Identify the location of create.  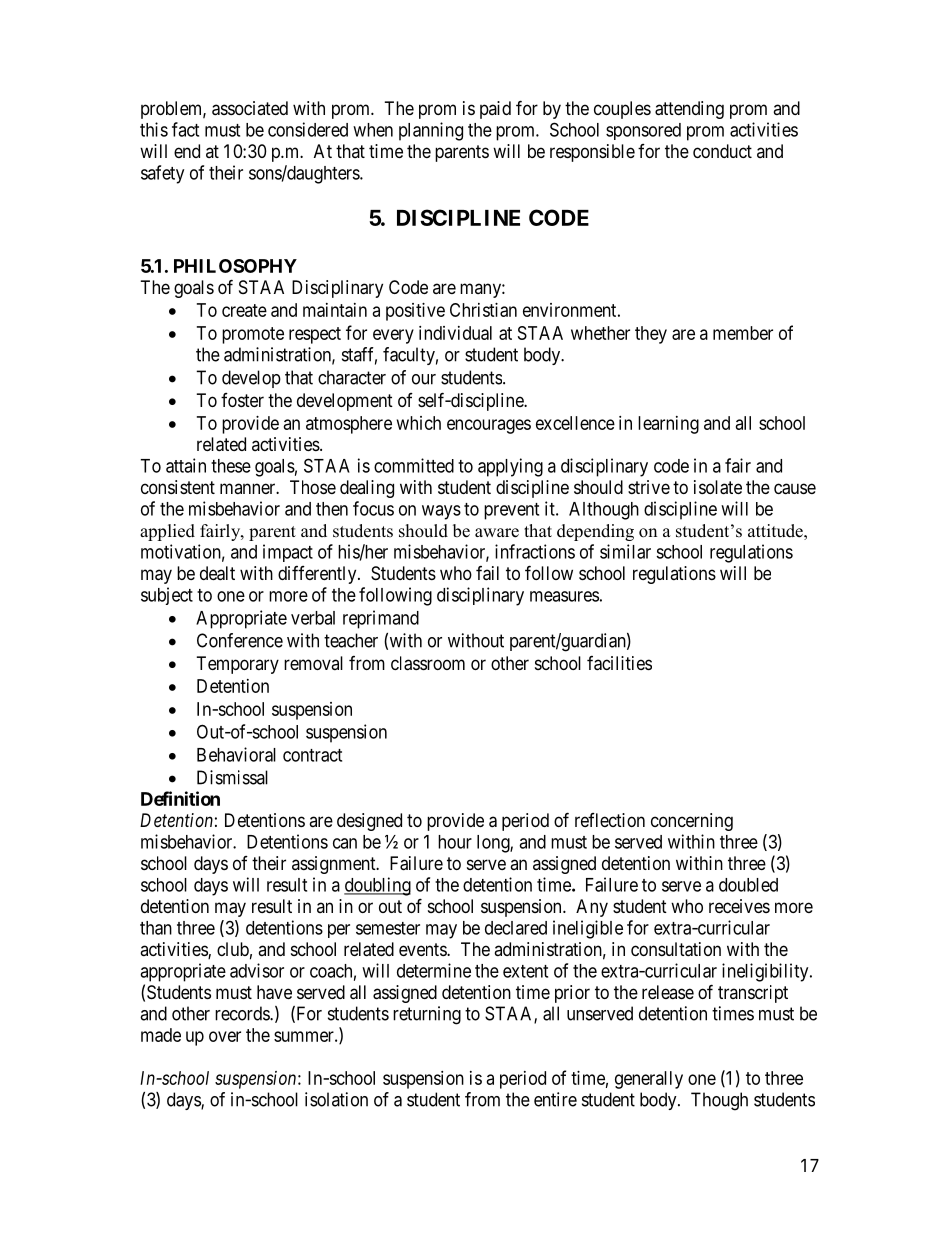
(244, 310).
